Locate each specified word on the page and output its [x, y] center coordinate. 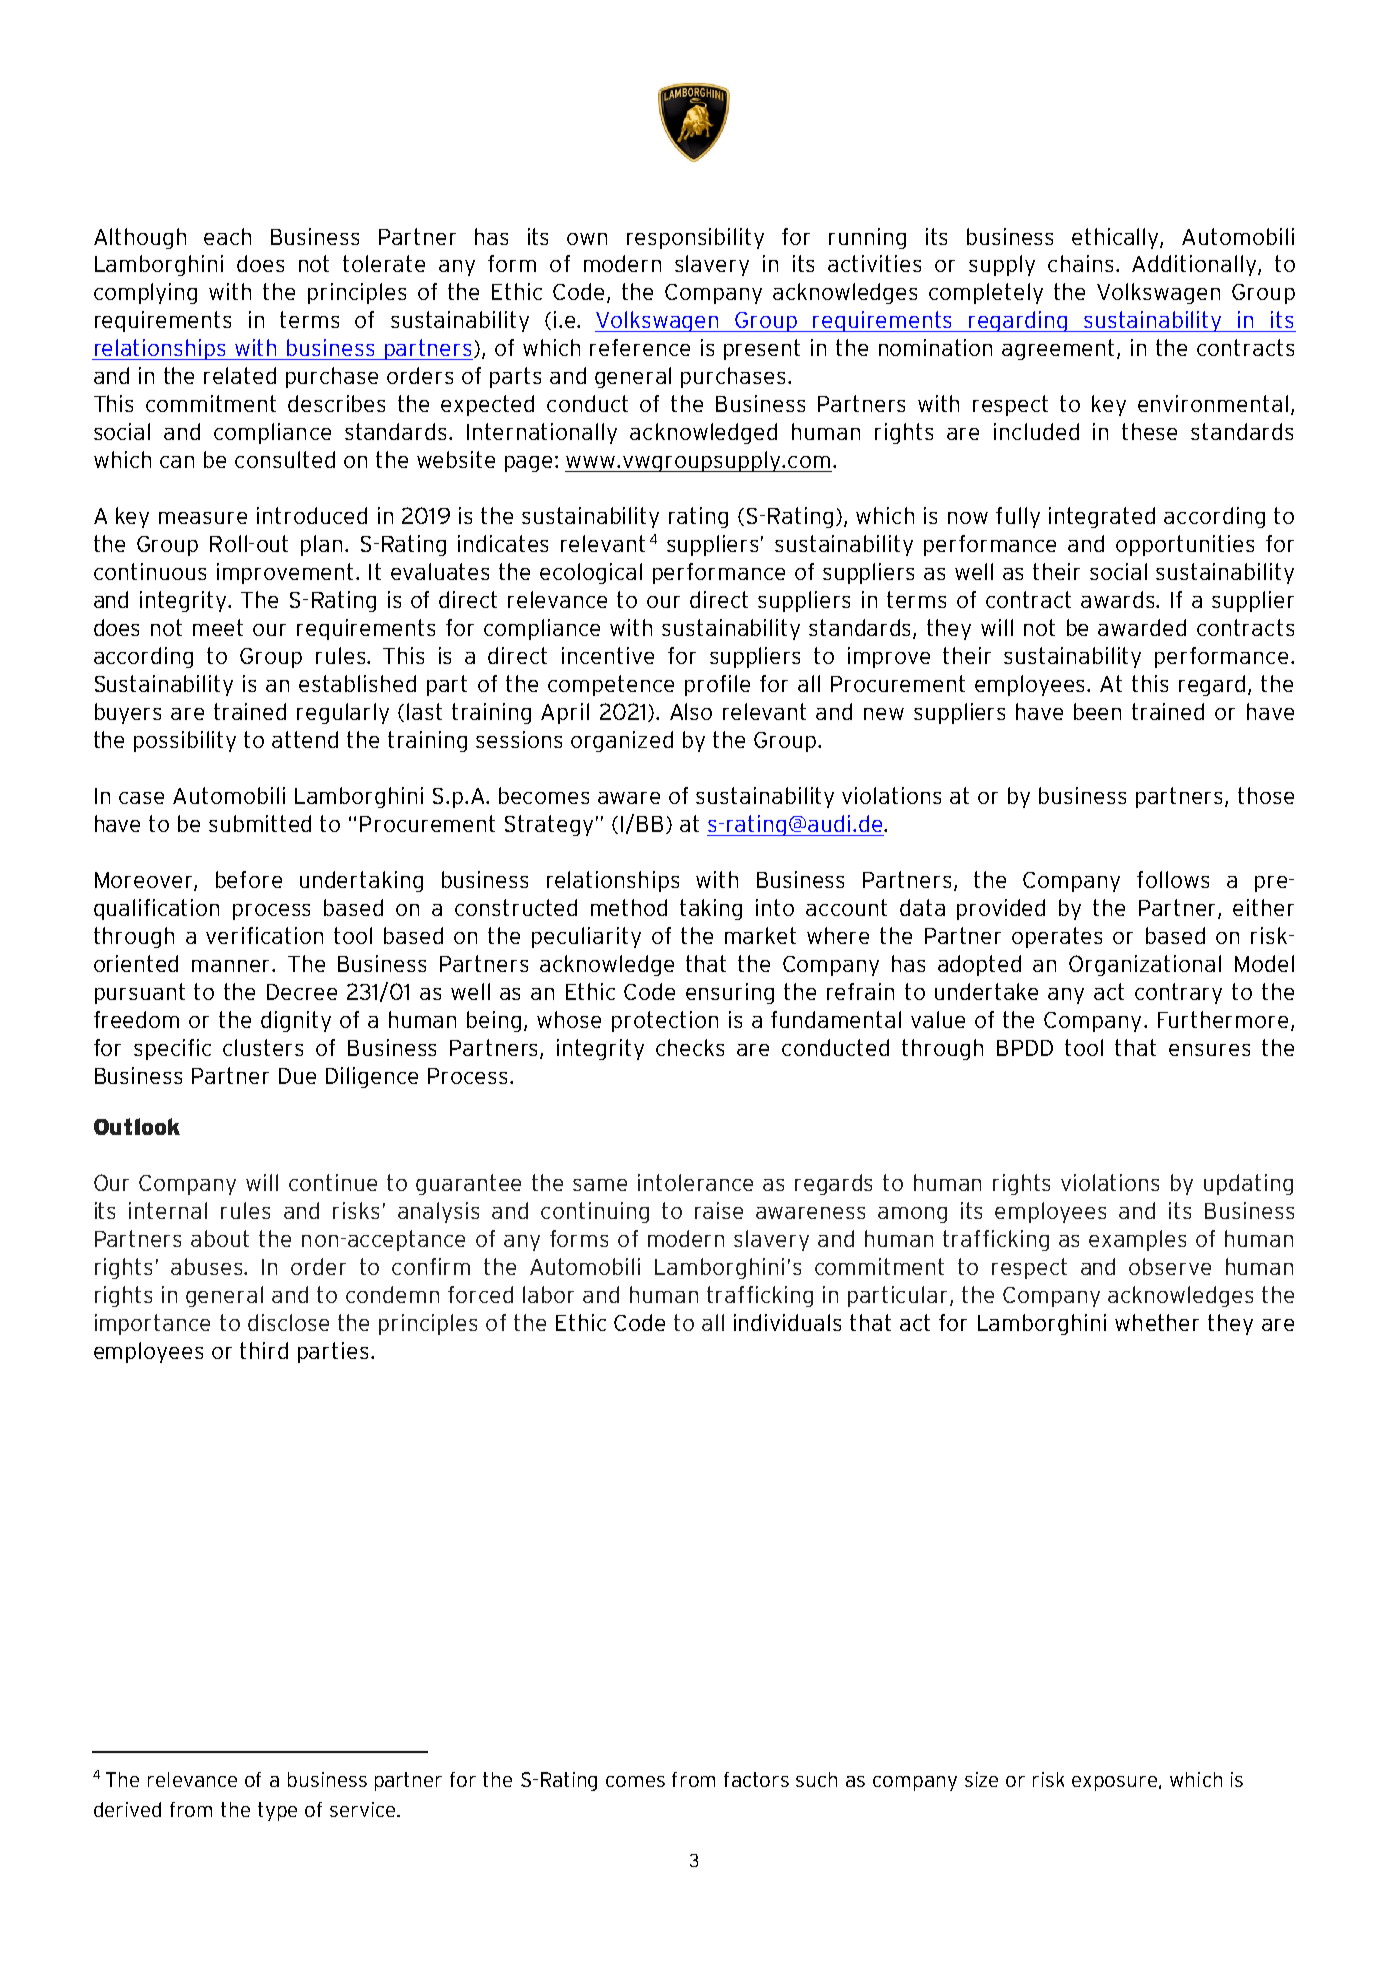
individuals [787, 1322]
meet [218, 627]
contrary [1178, 993]
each [227, 236]
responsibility [695, 238]
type [277, 1811]
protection [665, 1021]
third [264, 1350]
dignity [296, 1021]
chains [1080, 263]
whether [1157, 1322]
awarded [1142, 627]
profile [717, 685]
